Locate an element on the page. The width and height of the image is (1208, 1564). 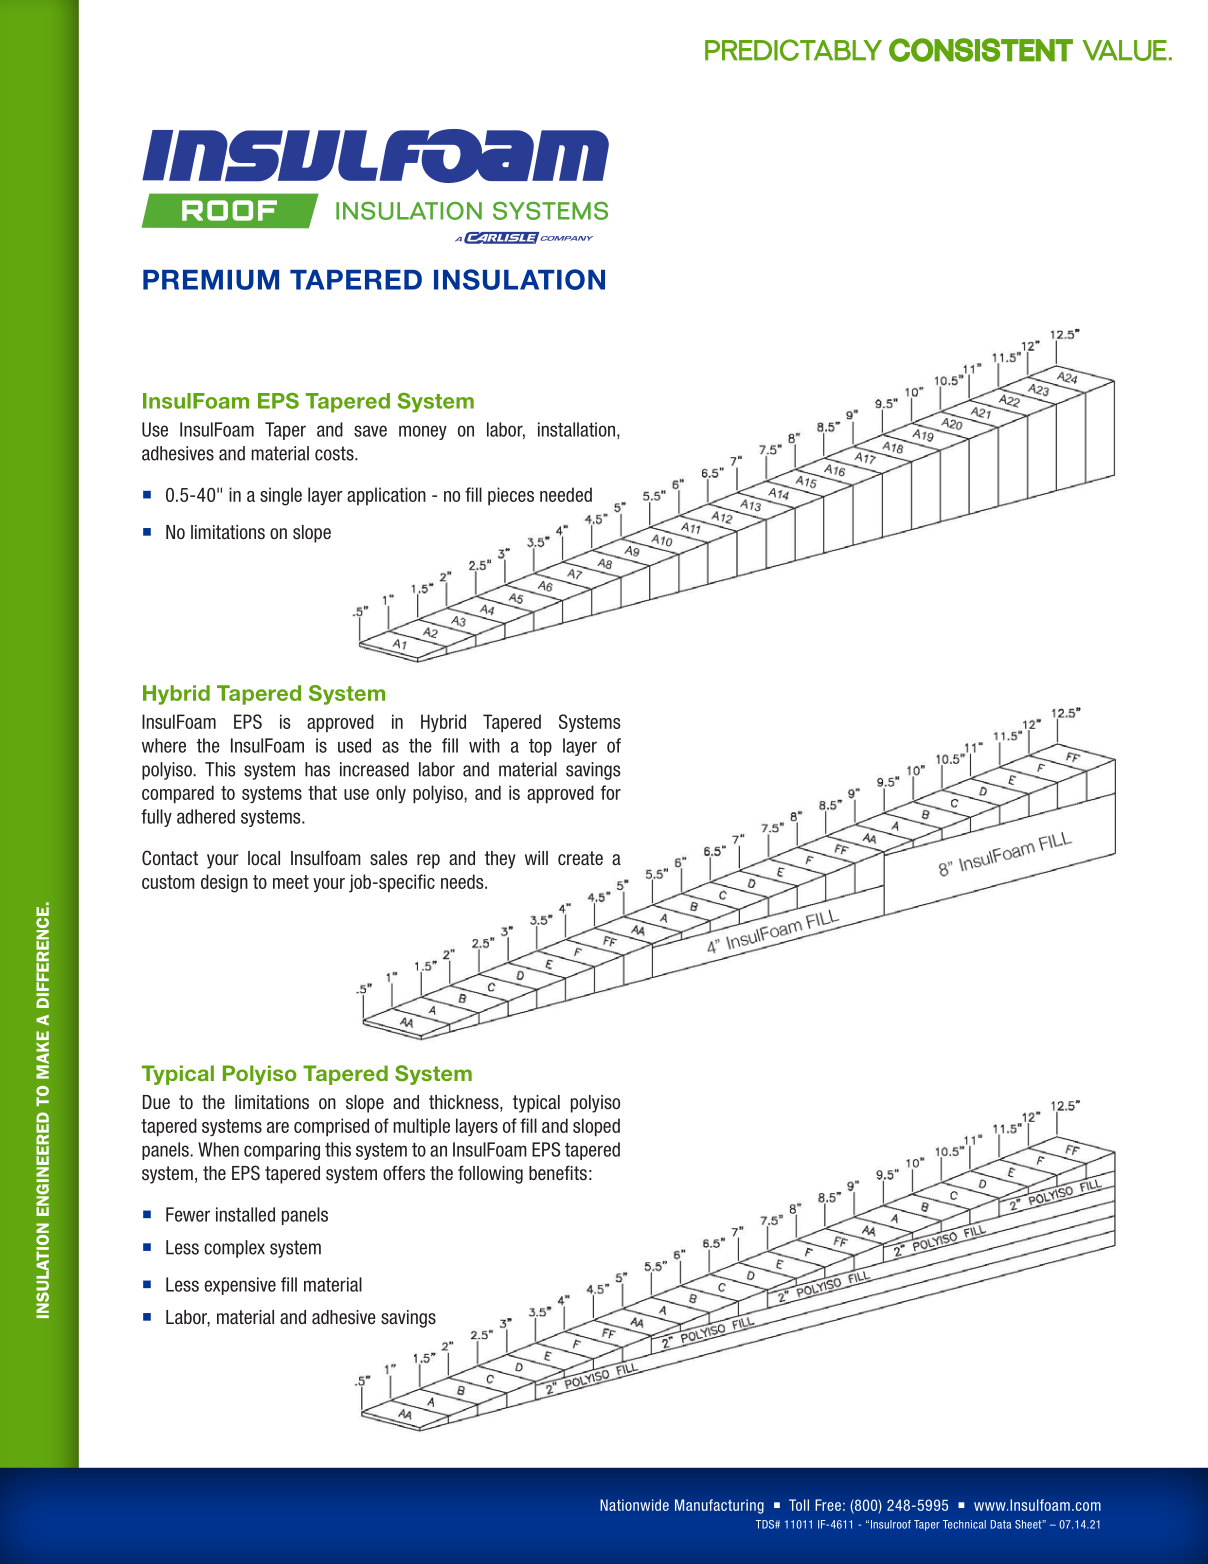
create is located at coordinates (580, 858).
